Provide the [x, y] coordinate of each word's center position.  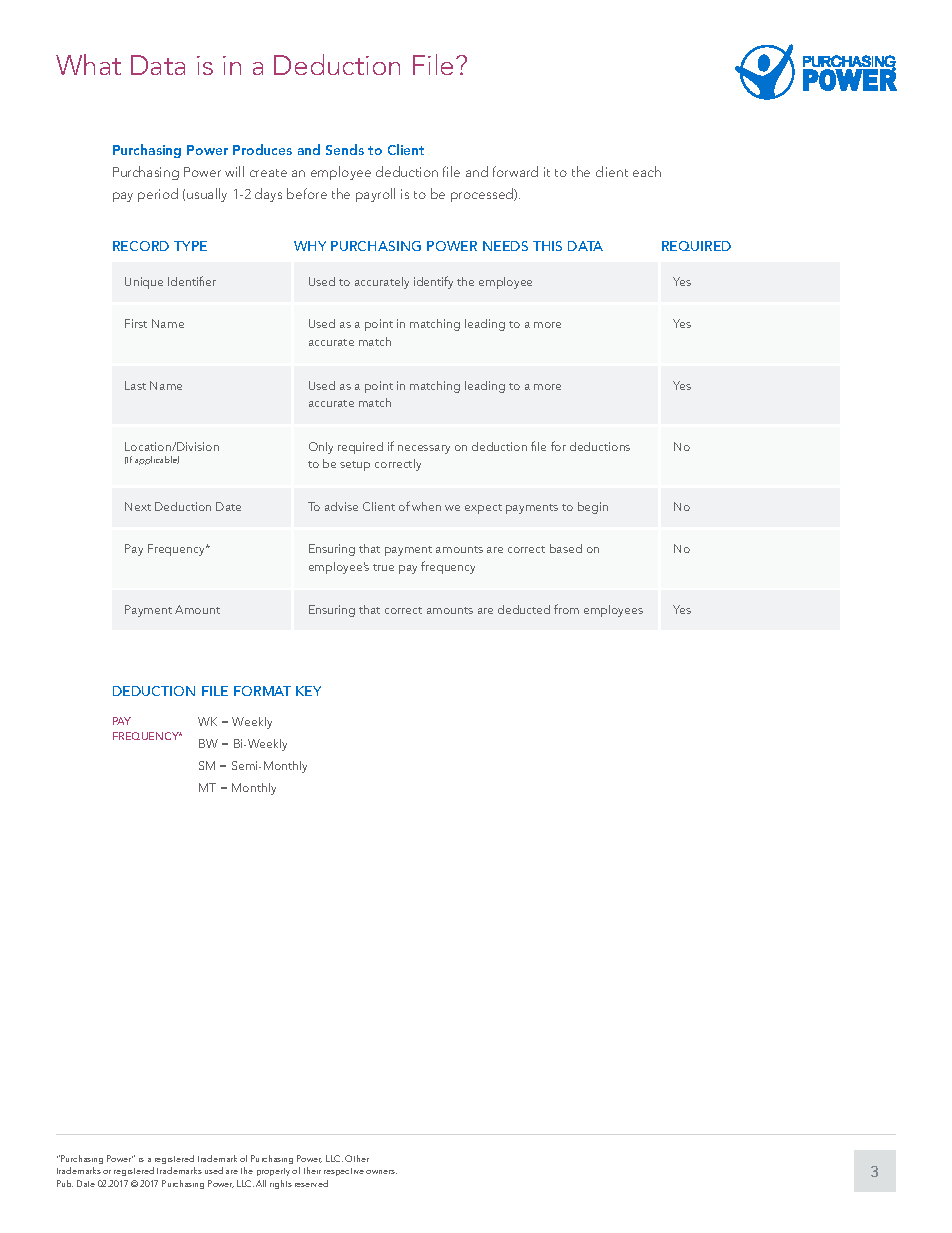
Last [135, 385]
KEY [308, 691]
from [566, 609]
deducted [524, 609]
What [88, 64]
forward [515, 171]
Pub [65, 1183]
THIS [547, 246]
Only [321, 448]
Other [357, 1158]
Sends [345, 149]
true [383, 567]
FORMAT [262, 691]
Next [138, 506]
